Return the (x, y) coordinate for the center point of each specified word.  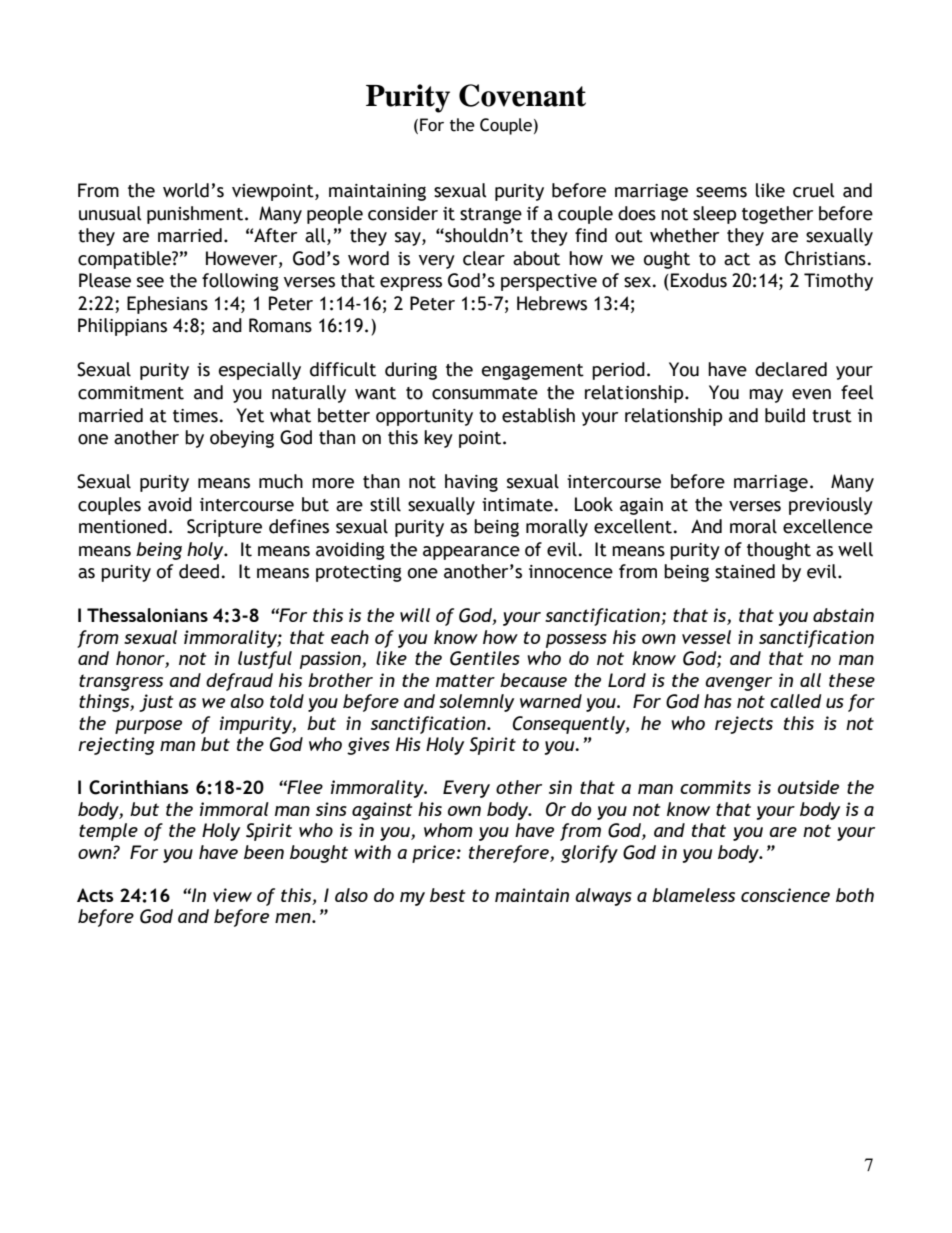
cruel (814, 190)
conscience (785, 895)
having (471, 483)
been (264, 852)
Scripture (224, 528)
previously (831, 506)
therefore (510, 854)
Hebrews (552, 303)
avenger (738, 684)
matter (465, 680)
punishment (196, 215)
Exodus (699, 280)
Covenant (522, 95)
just (156, 703)
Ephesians (167, 305)
